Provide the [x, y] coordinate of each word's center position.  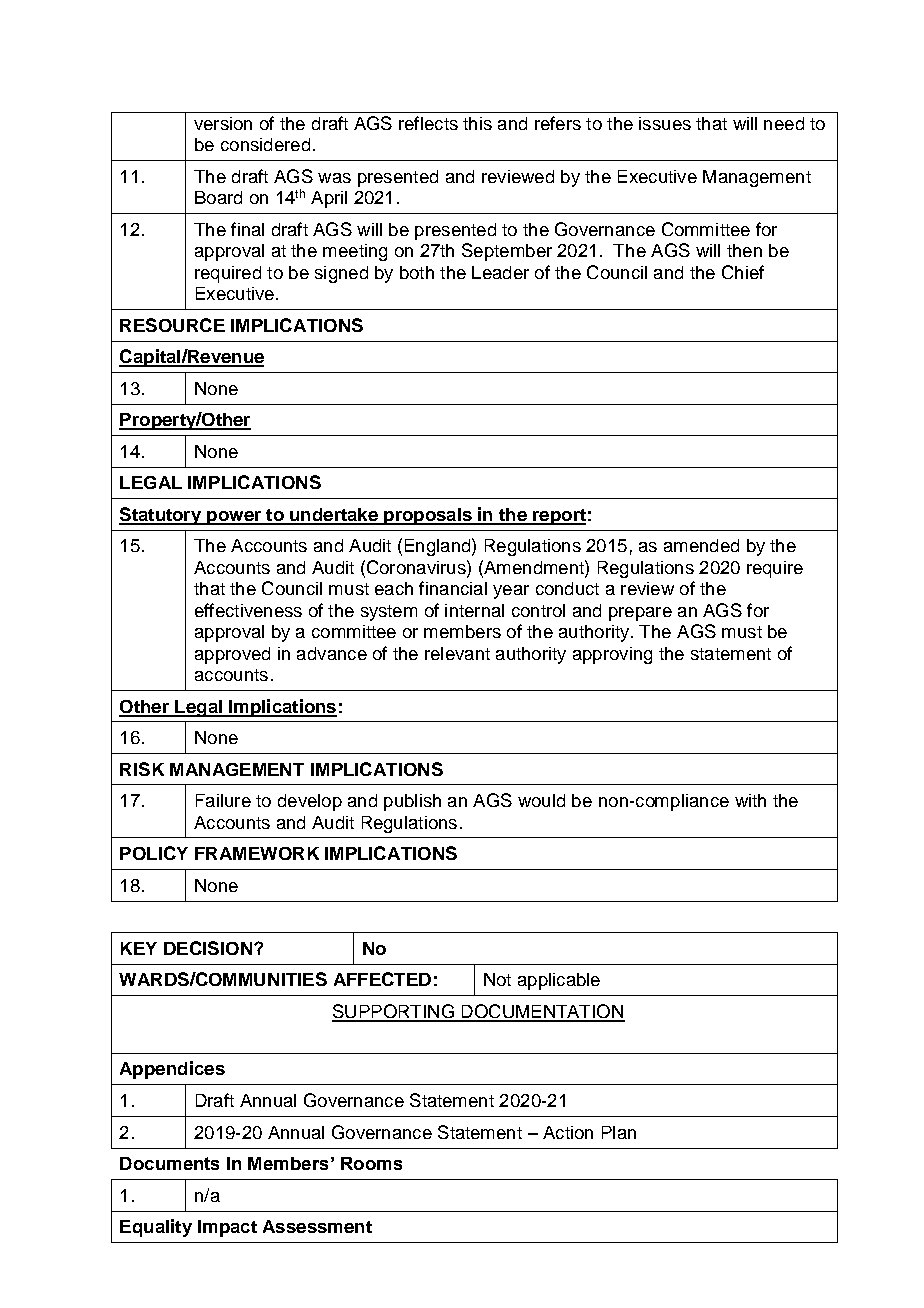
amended [701, 545]
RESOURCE [172, 325]
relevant [457, 653]
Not [497, 979]
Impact [227, 1228]
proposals [428, 516]
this [477, 123]
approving [612, 655]
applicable [559, 981]
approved [232, 655]
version [223, 123]
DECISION [208, 948]
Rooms [371, 1163]
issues [665, 123]
